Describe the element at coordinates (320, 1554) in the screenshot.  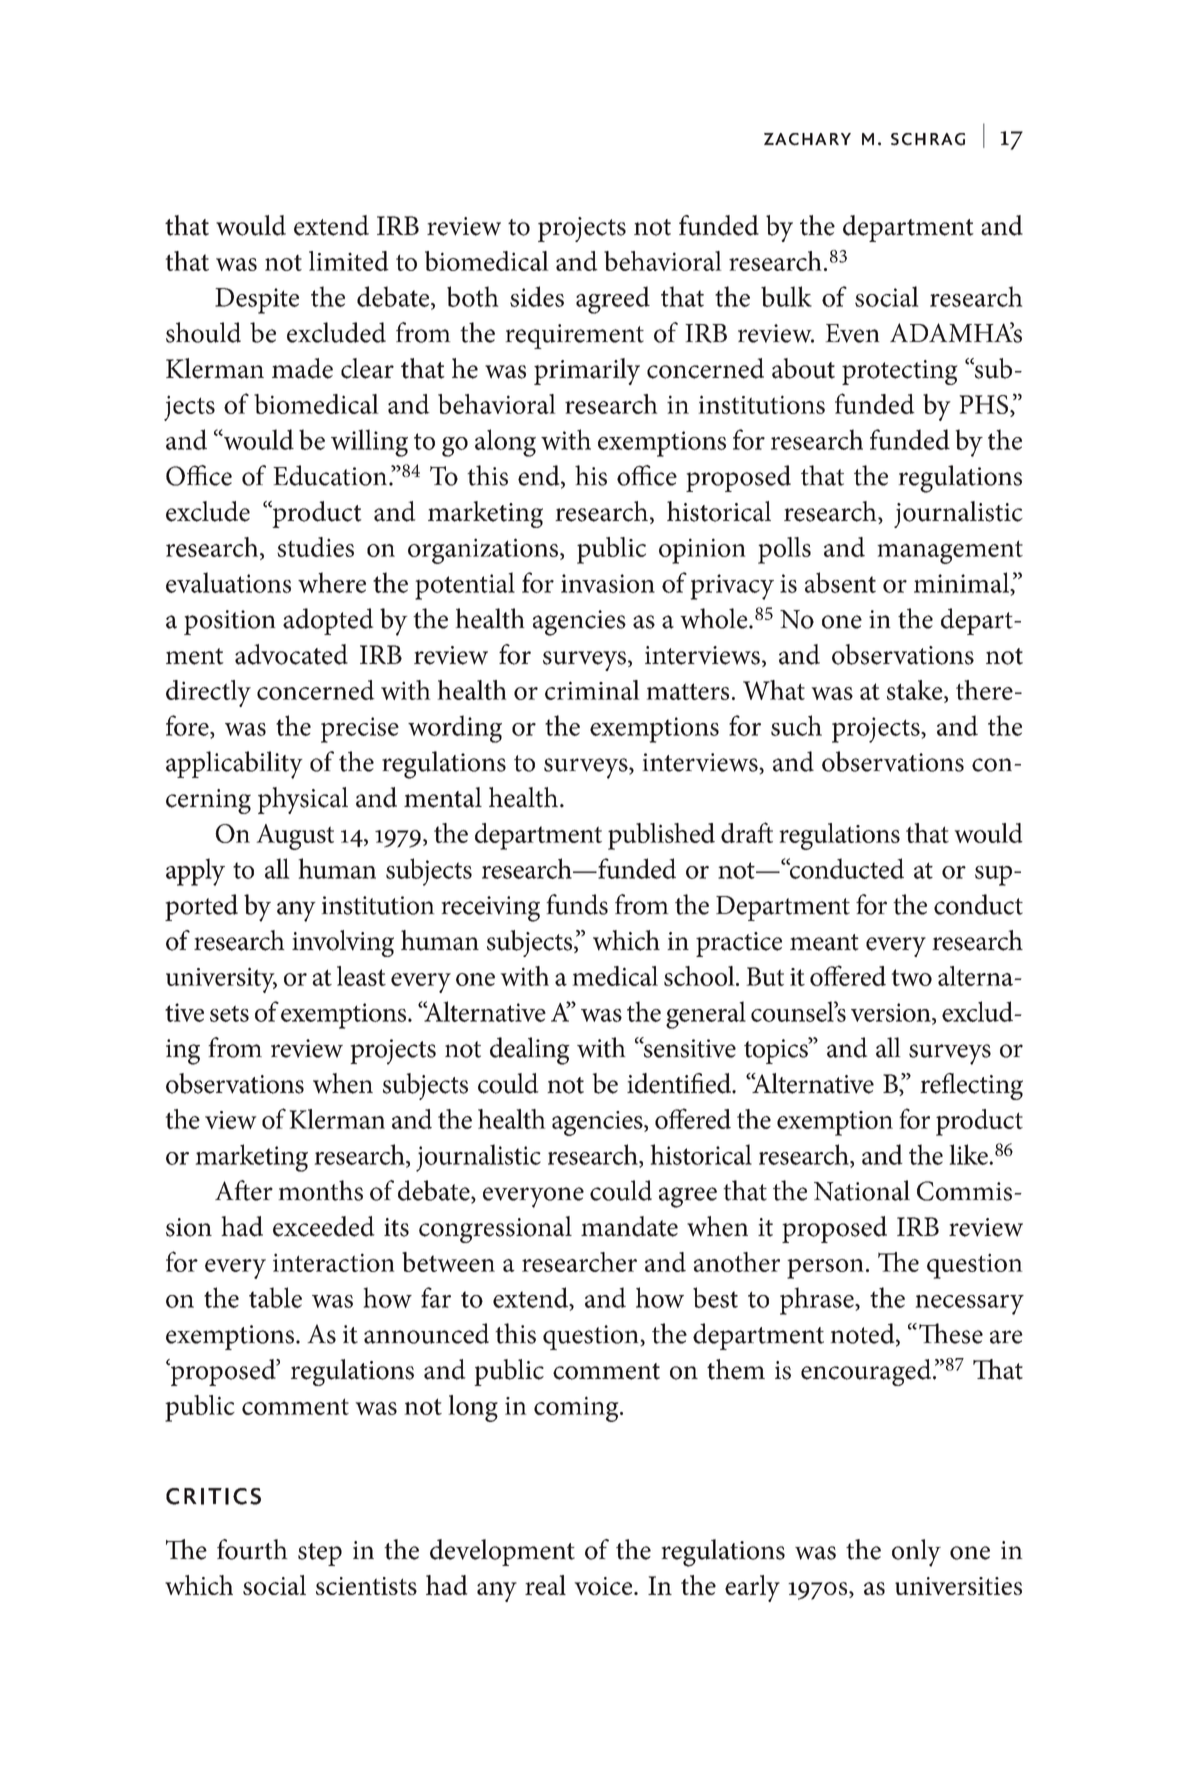
I see `step` at that location.
